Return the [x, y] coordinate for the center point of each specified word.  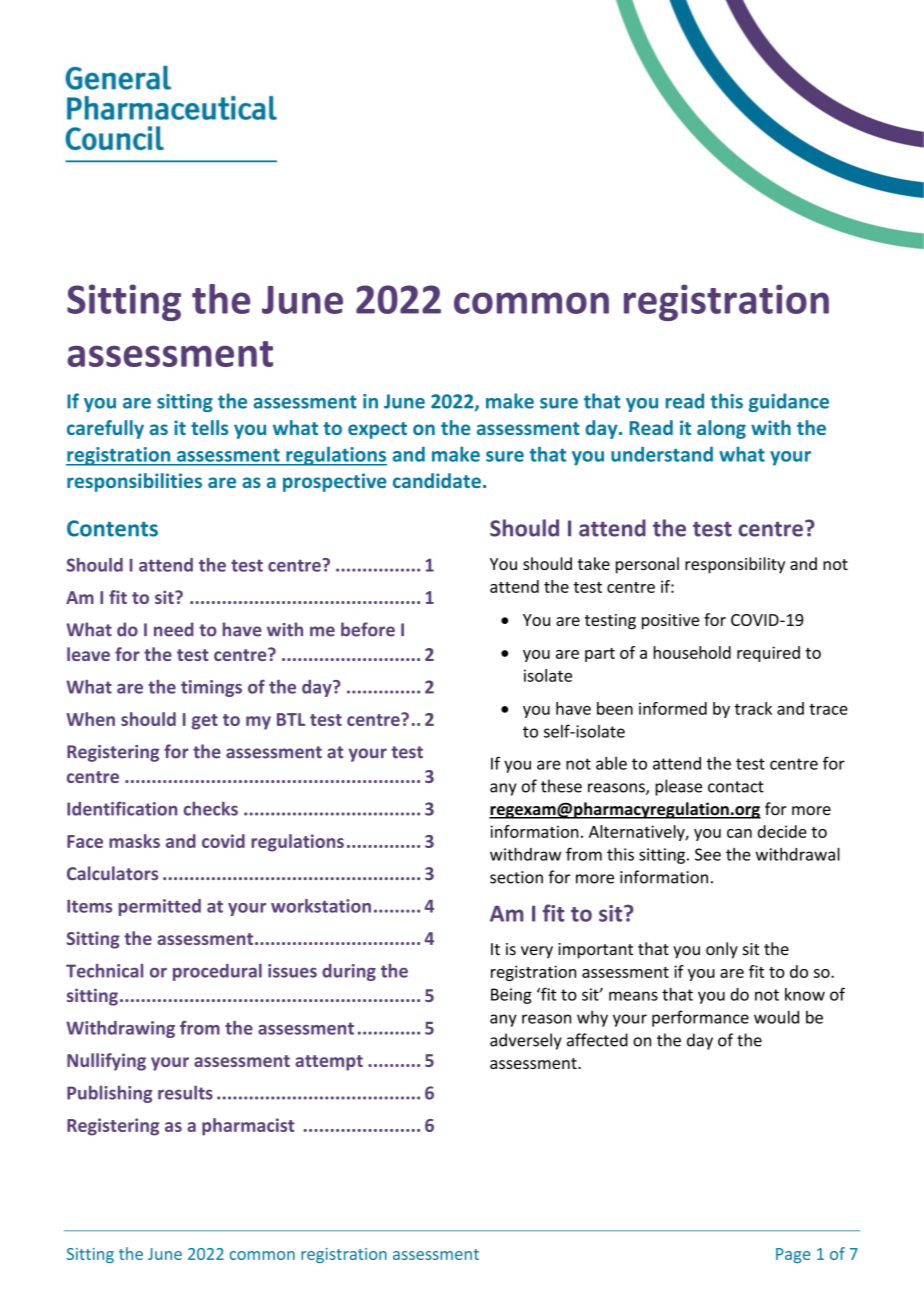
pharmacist [248, 1127]
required [768, 654]
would [776, 1017]
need [174, 629]
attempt [329, 1063]
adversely [526, 1041]
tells [209, 427]
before [368, 629]
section [516, 877]
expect [377, 430]
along [721, 429]
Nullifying [106, 1062]
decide [782, 831]
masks [134, 841]
